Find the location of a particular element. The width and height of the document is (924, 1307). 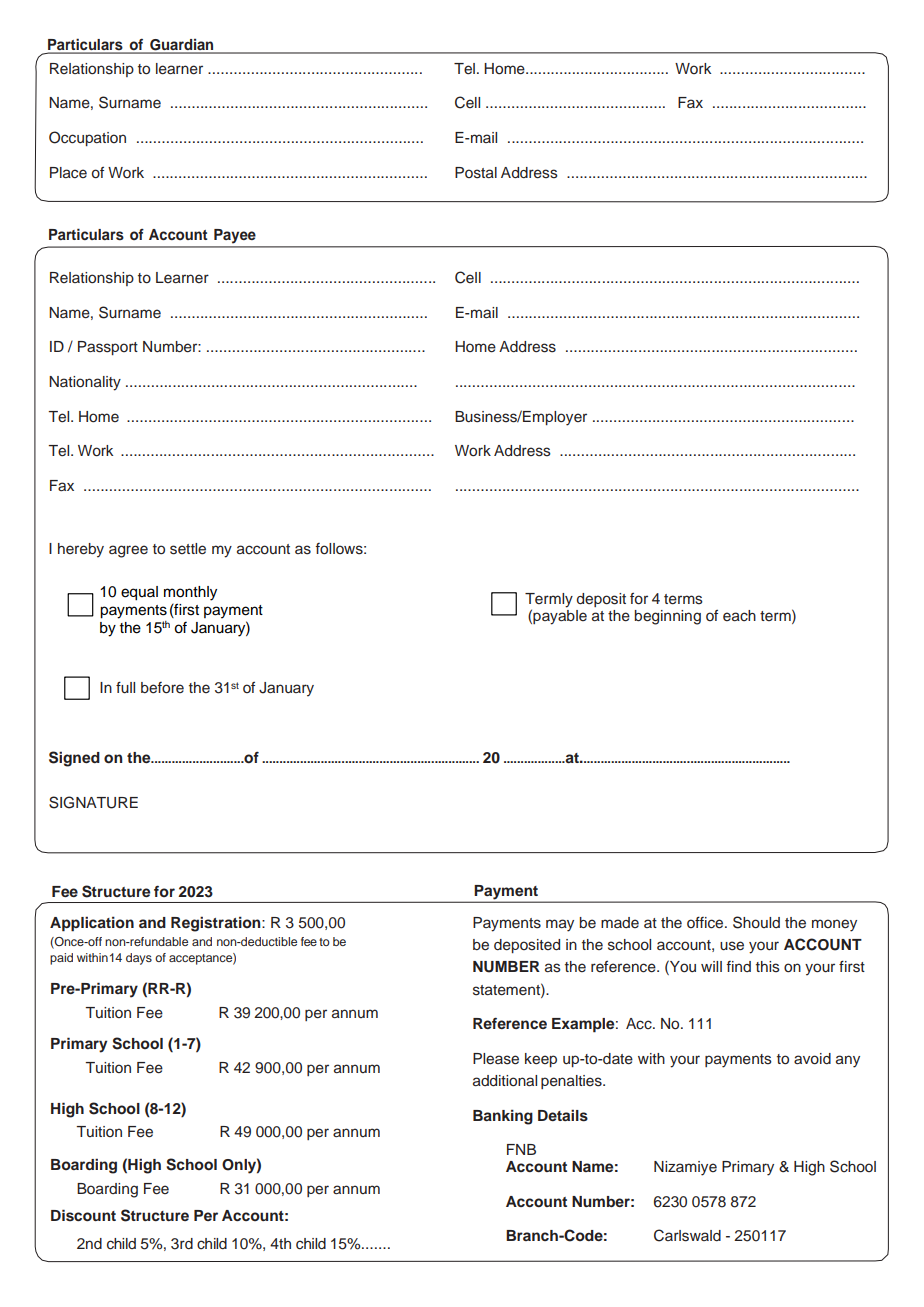

Should is located at coordinates (756, 922).
